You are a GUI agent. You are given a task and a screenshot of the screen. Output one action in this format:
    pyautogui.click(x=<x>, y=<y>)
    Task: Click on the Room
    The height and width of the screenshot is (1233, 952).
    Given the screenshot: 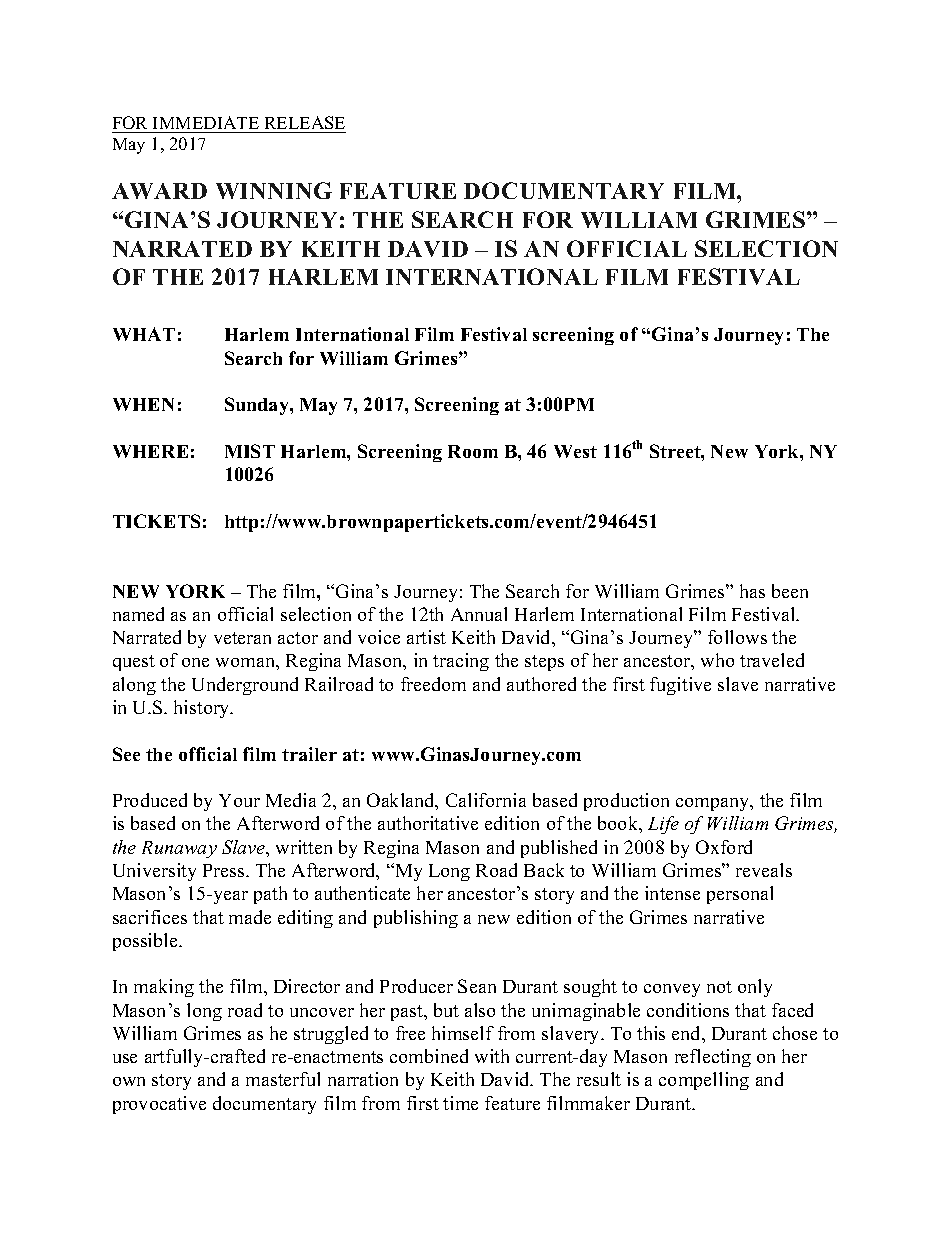 What is the action you would take?
    pyautogui.click(x=473, y=451)
